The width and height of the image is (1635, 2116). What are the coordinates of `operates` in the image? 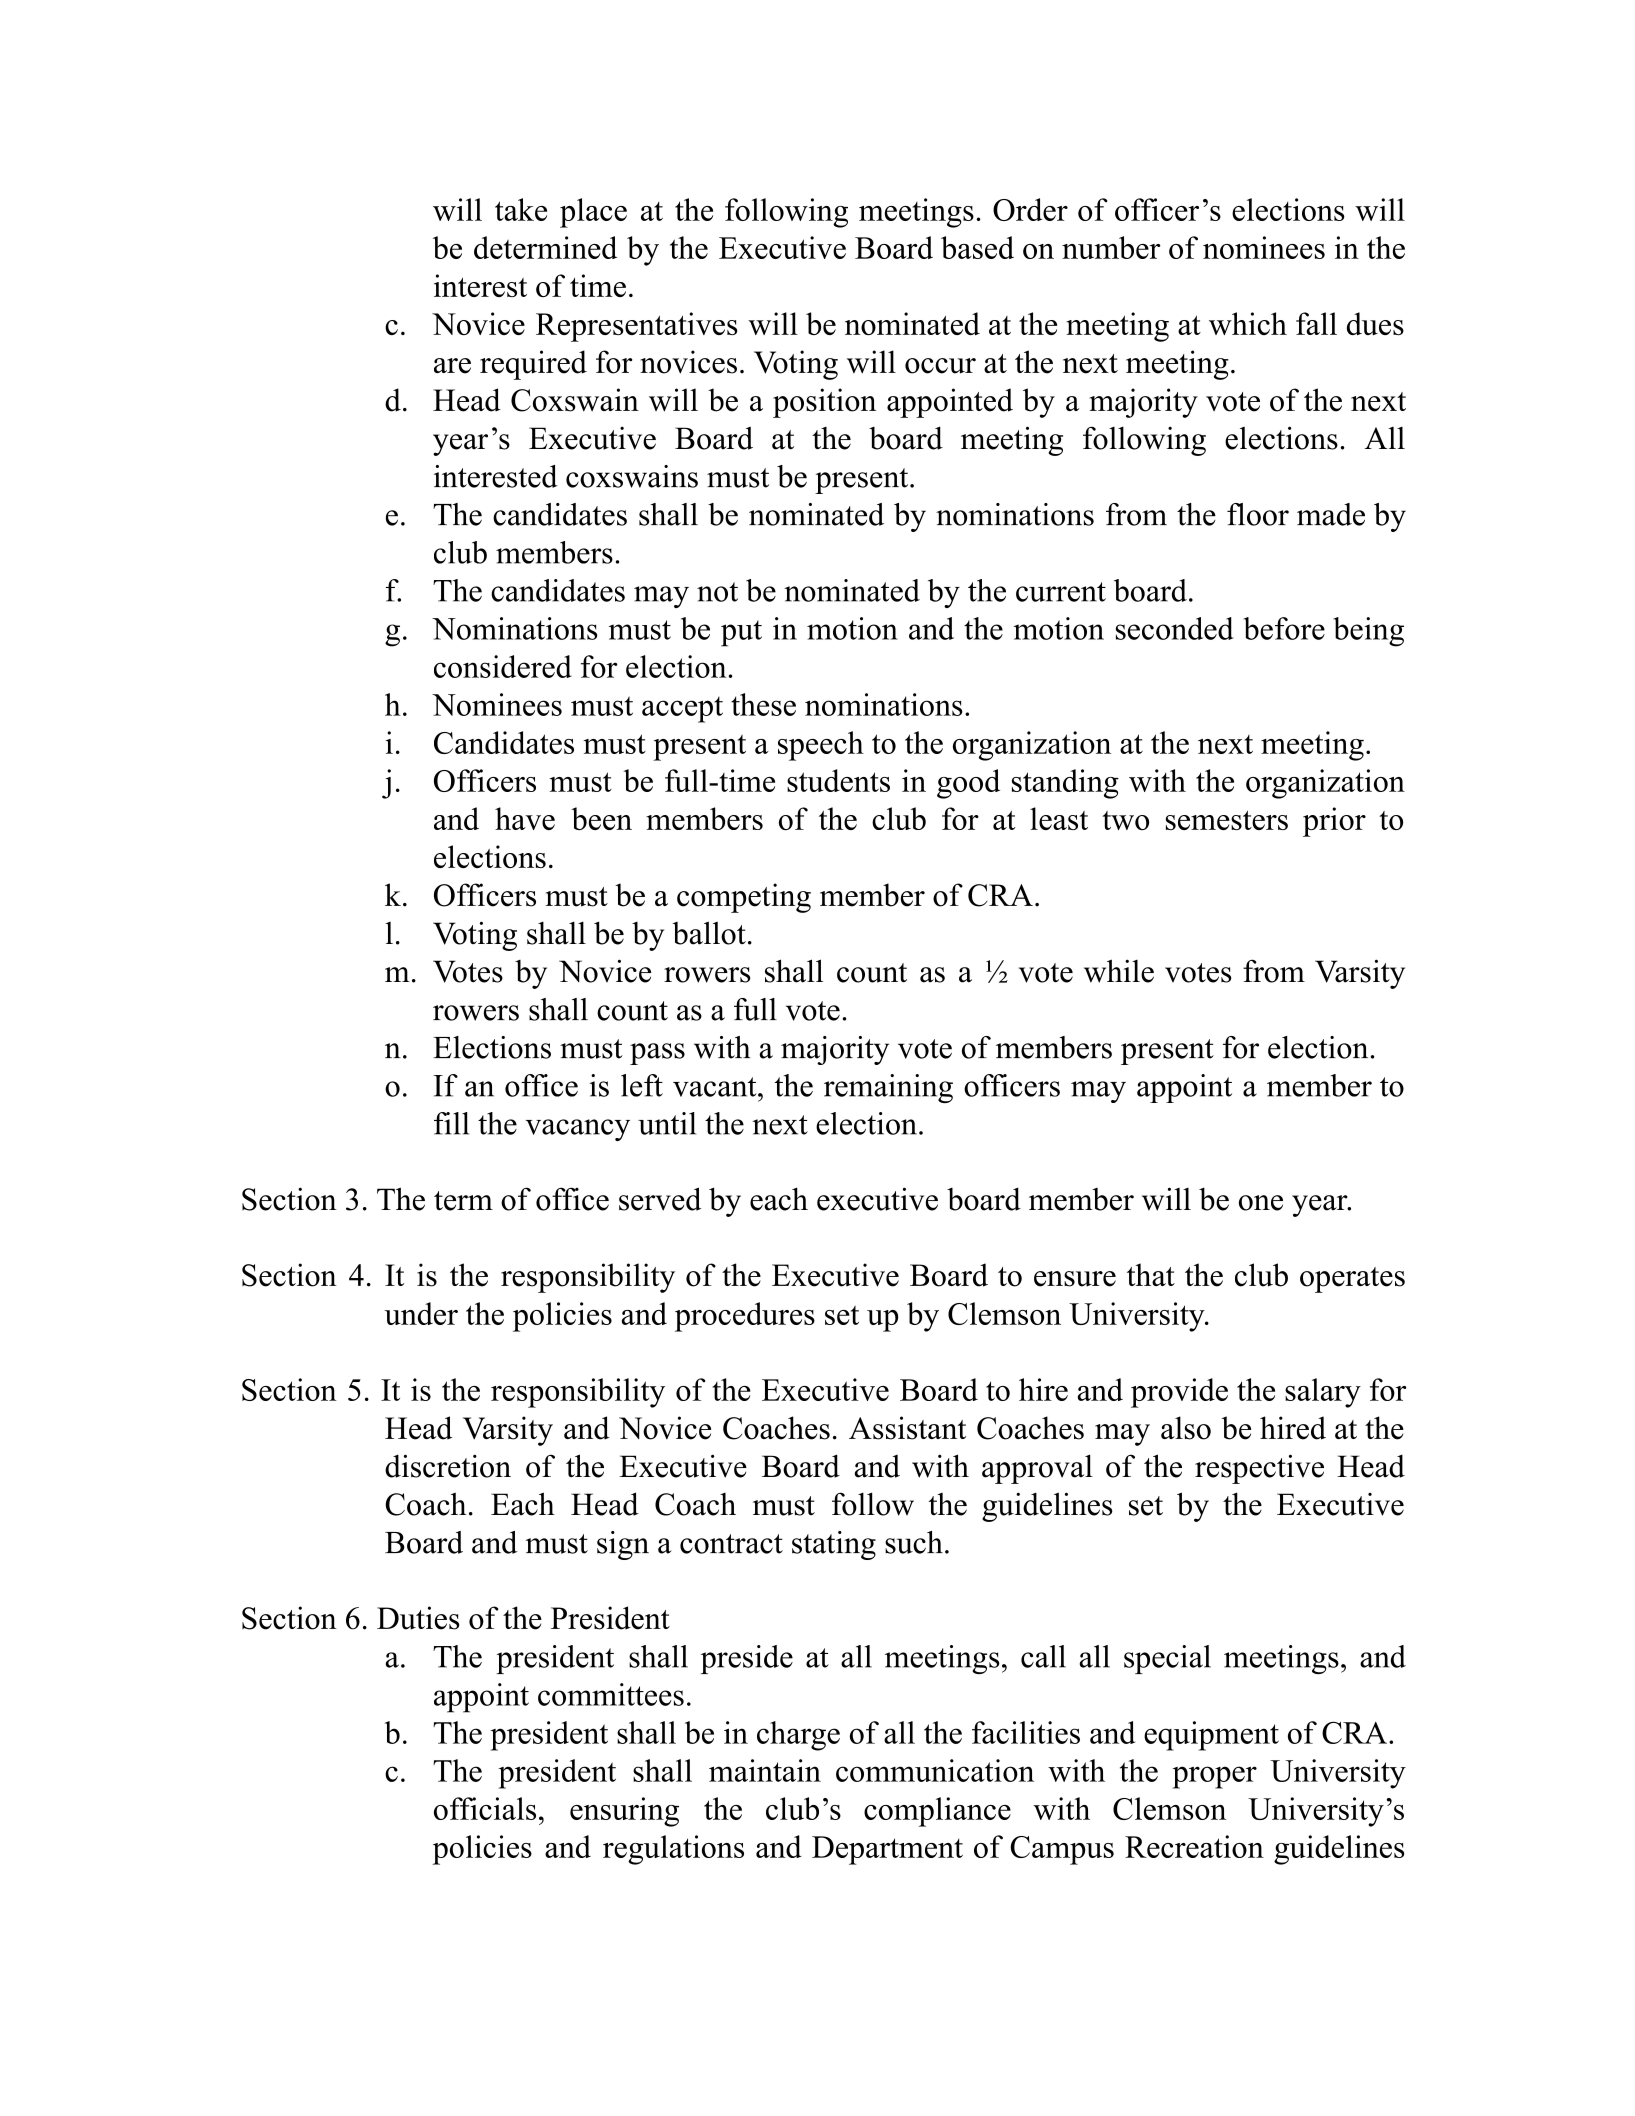 It's located at (1352, 1280).
